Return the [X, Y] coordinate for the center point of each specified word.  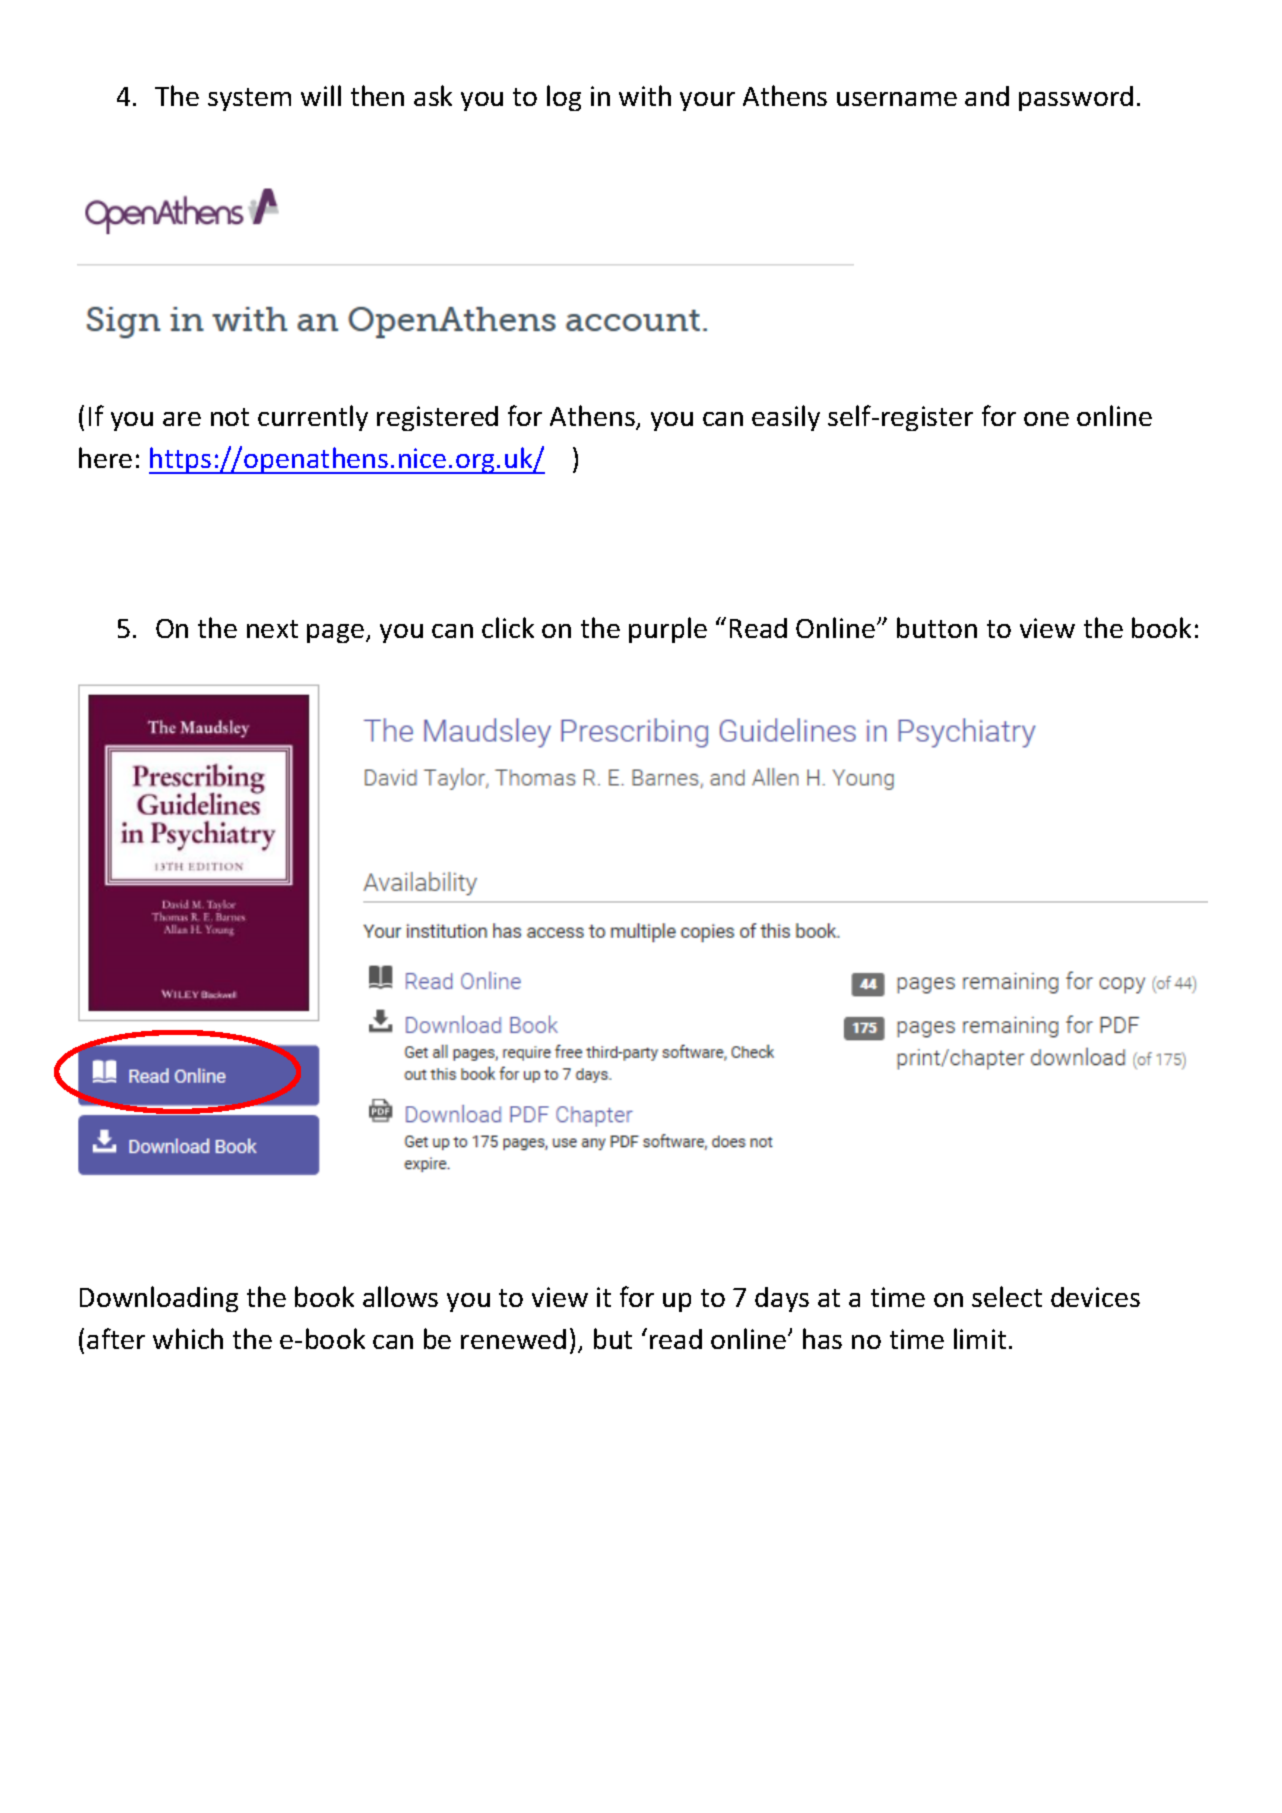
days [782, 1299]
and [987, 96]
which [188, 1338]
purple [668, 630]
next [272, 629]
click [508, 627]
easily [786, 418]
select [1007, 1296]
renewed [513, 1339]
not [230, 417]
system [249, 99]
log [564, 98]
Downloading [159, 1299]
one [1046, 419]
